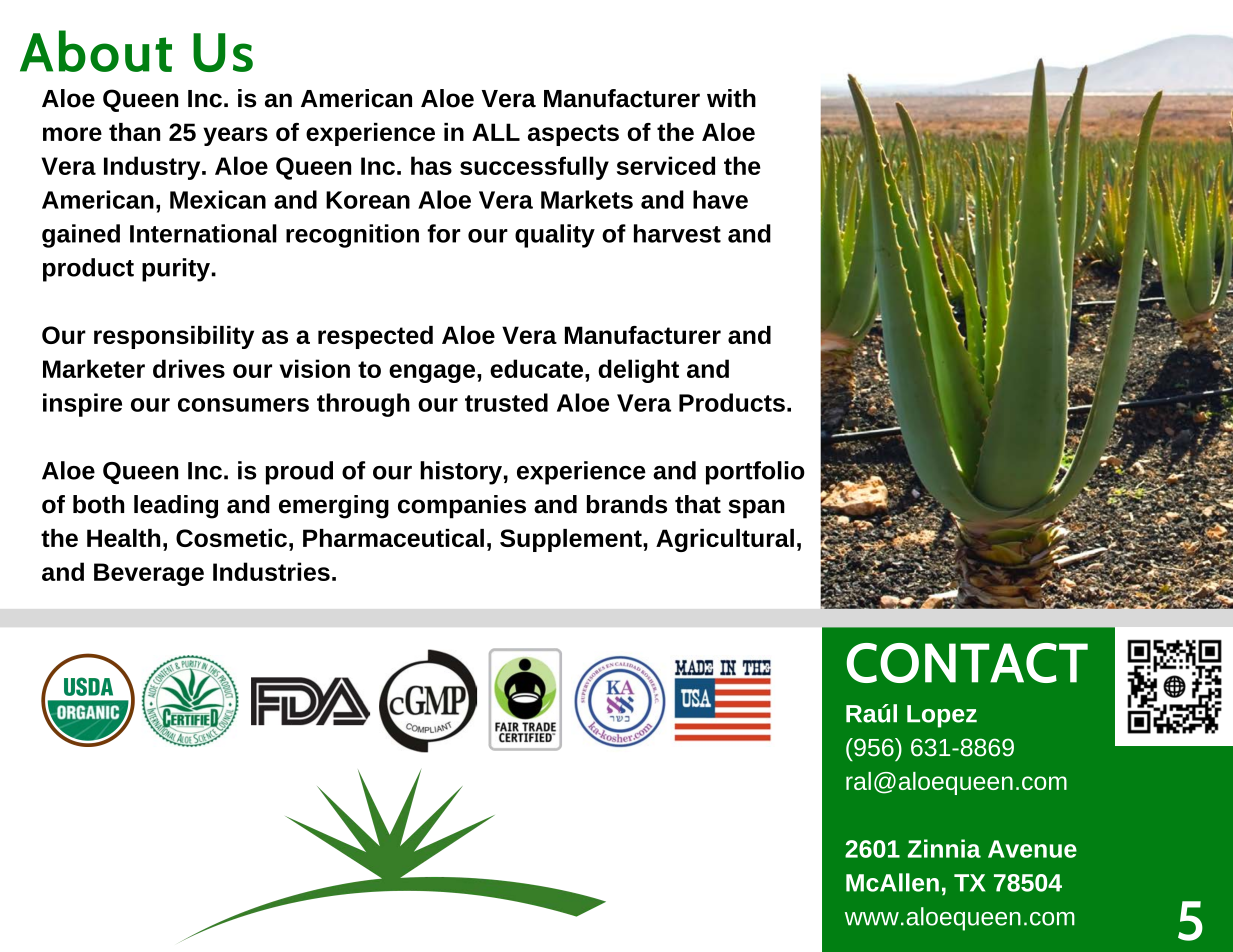 The image size is (1233, 952). Describe the element at coordinates (536, 368) in the screenshot. I see `educate` at that location.
